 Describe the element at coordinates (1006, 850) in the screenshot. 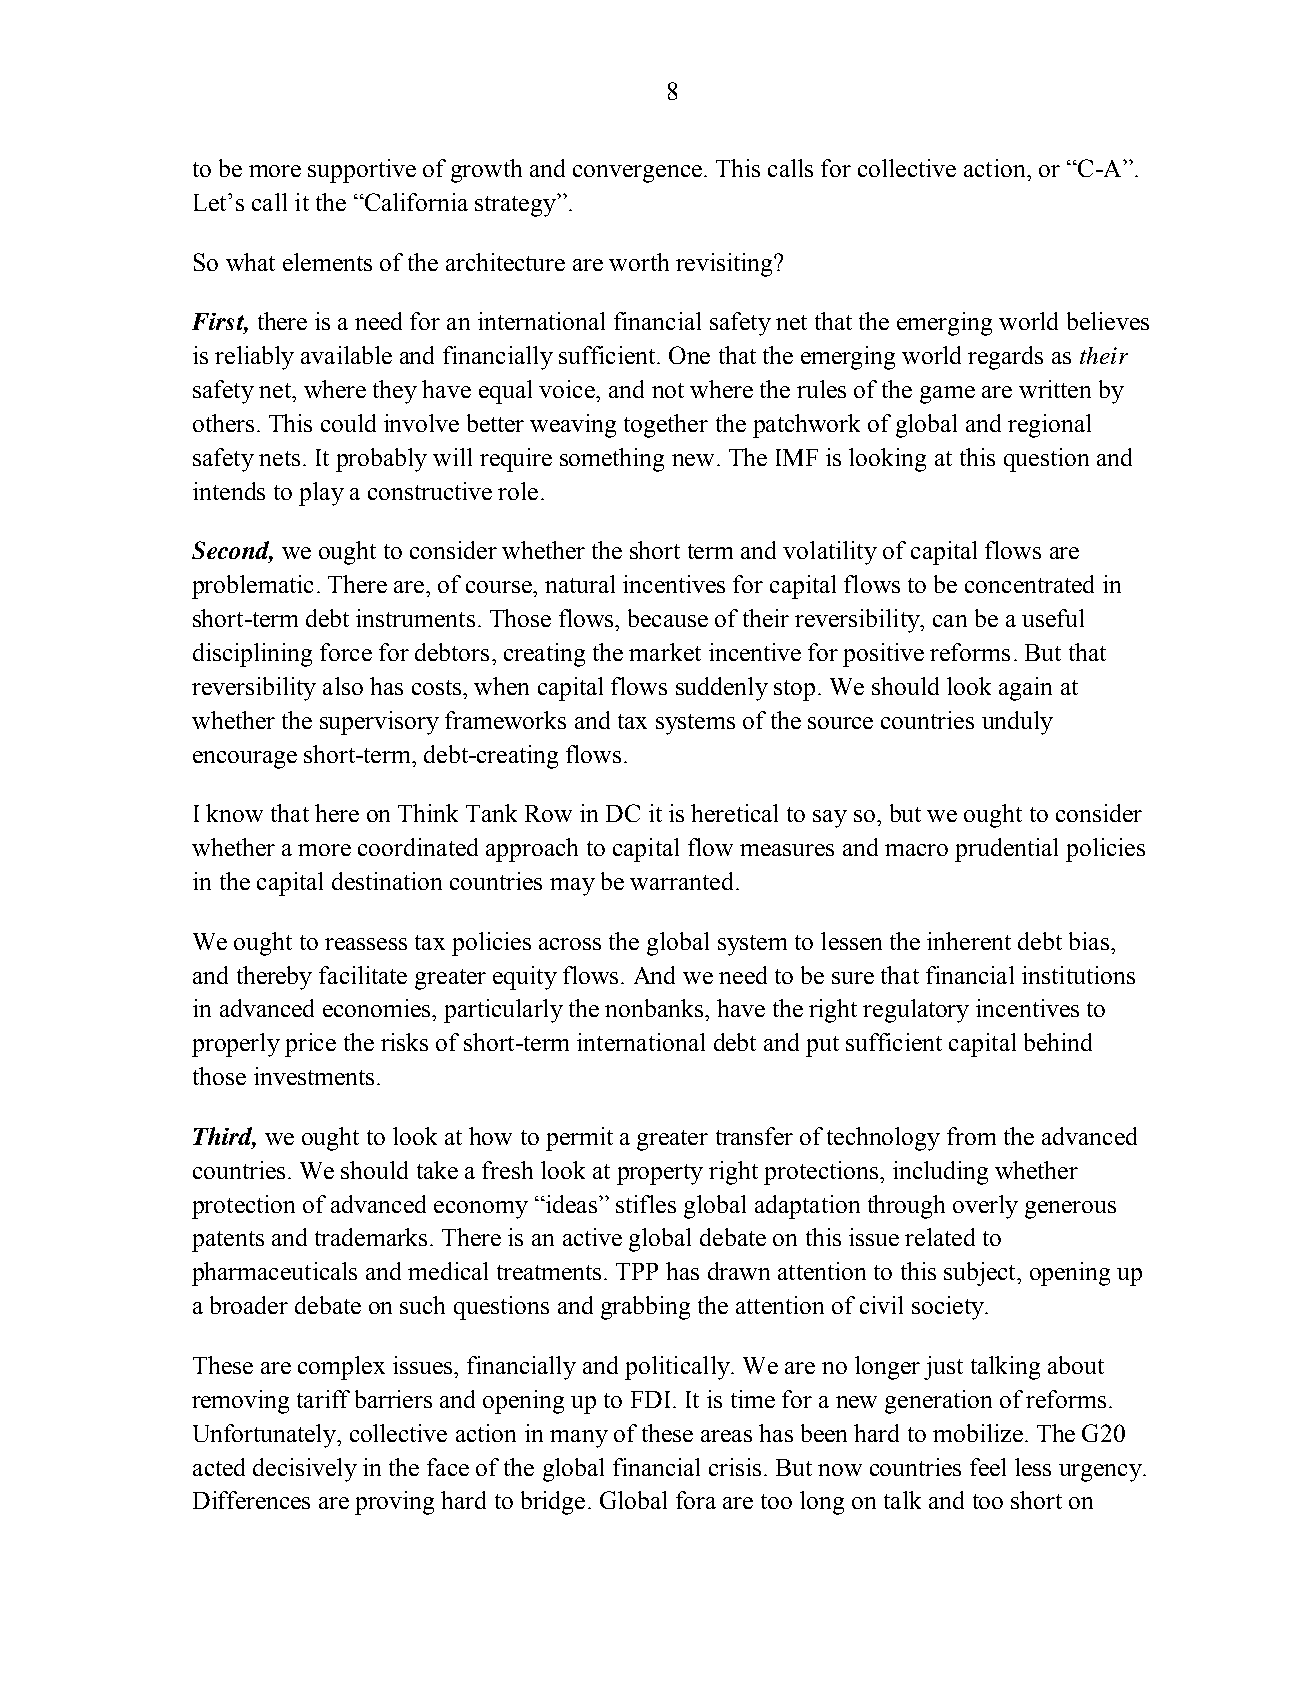

I see `prudential` at that location.
